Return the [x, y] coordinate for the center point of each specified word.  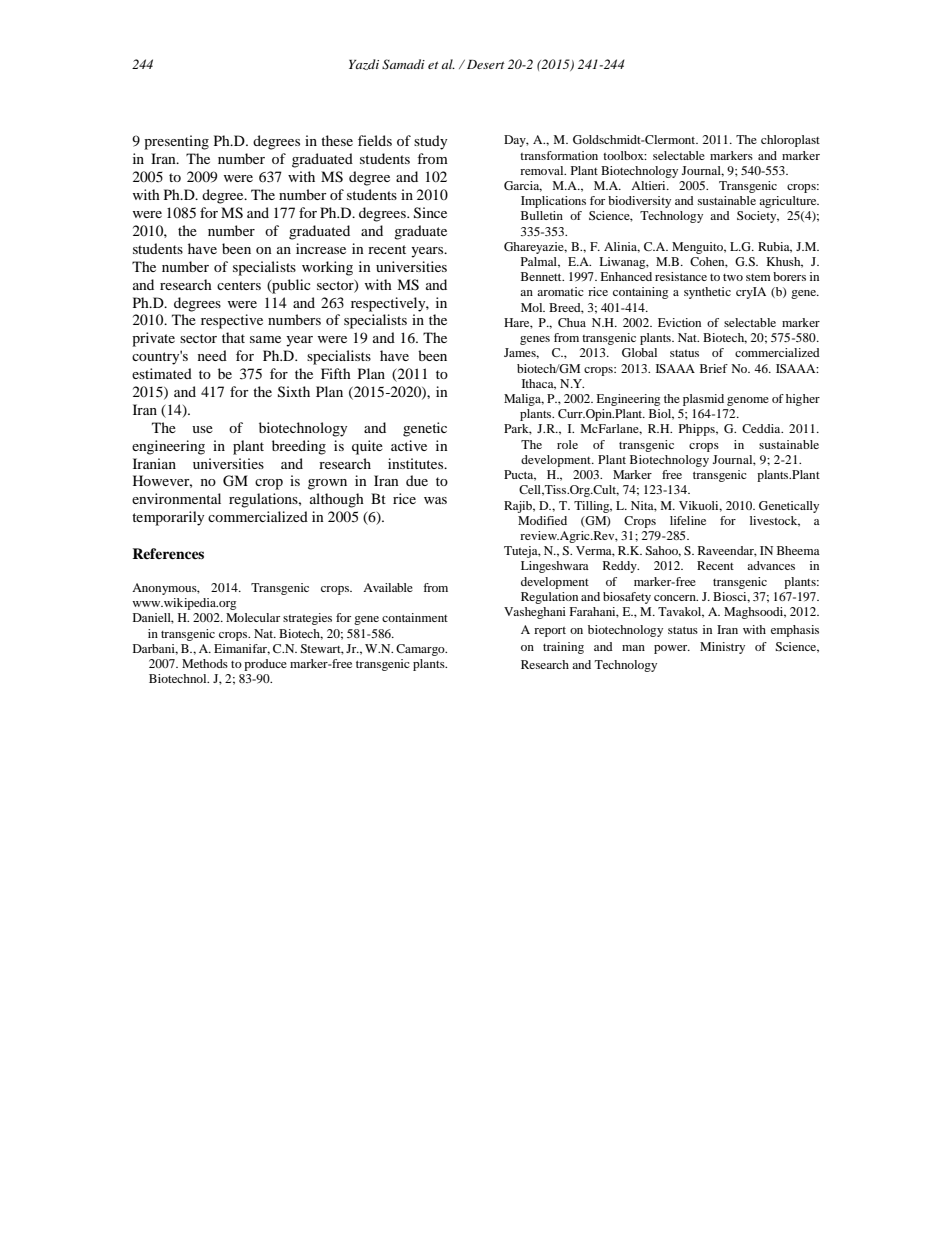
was [435, 500]
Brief [714, 368]
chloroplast [790, 141]
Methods [205, 663]
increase [321, 248]
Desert [486, 64]
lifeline [688, 520]
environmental [176, 498]
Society [758, 217]
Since [430, 213]
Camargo [421, 650]
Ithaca [539, 384]
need [212, 355]
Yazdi [364, 64]
